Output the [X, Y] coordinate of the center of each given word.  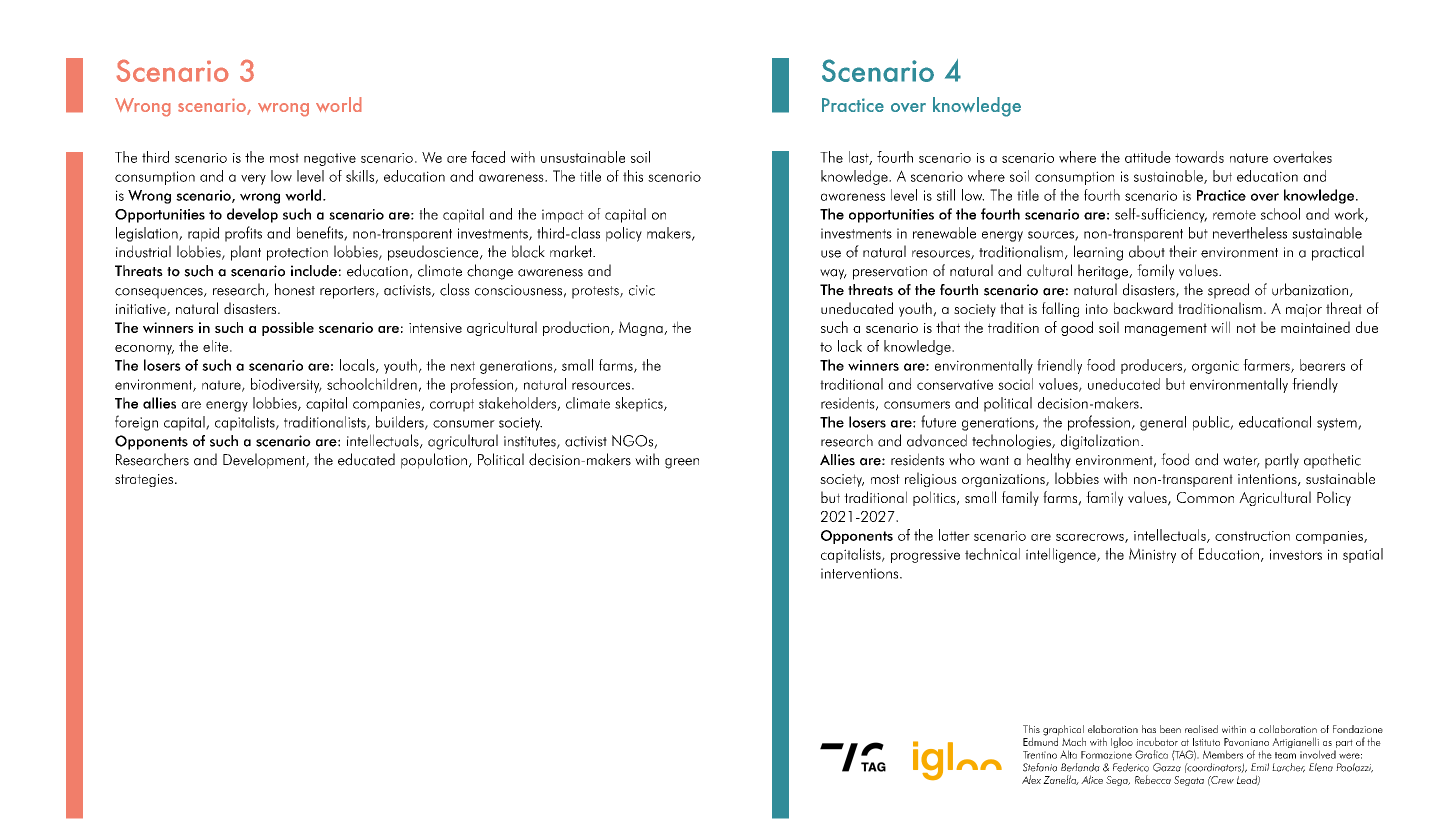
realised [1201, 729]
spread [1228, 291]
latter [954, 535]
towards [1199, 157]
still [946, 195]
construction [1252, 536]
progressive [925, 556]
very [253, 179]
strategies [144, 480]
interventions [861, 573]
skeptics [640, 404]
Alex [1031, 779]
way [833, 274]
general [1163, 423]
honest [295, 289]
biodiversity [286, 385]
